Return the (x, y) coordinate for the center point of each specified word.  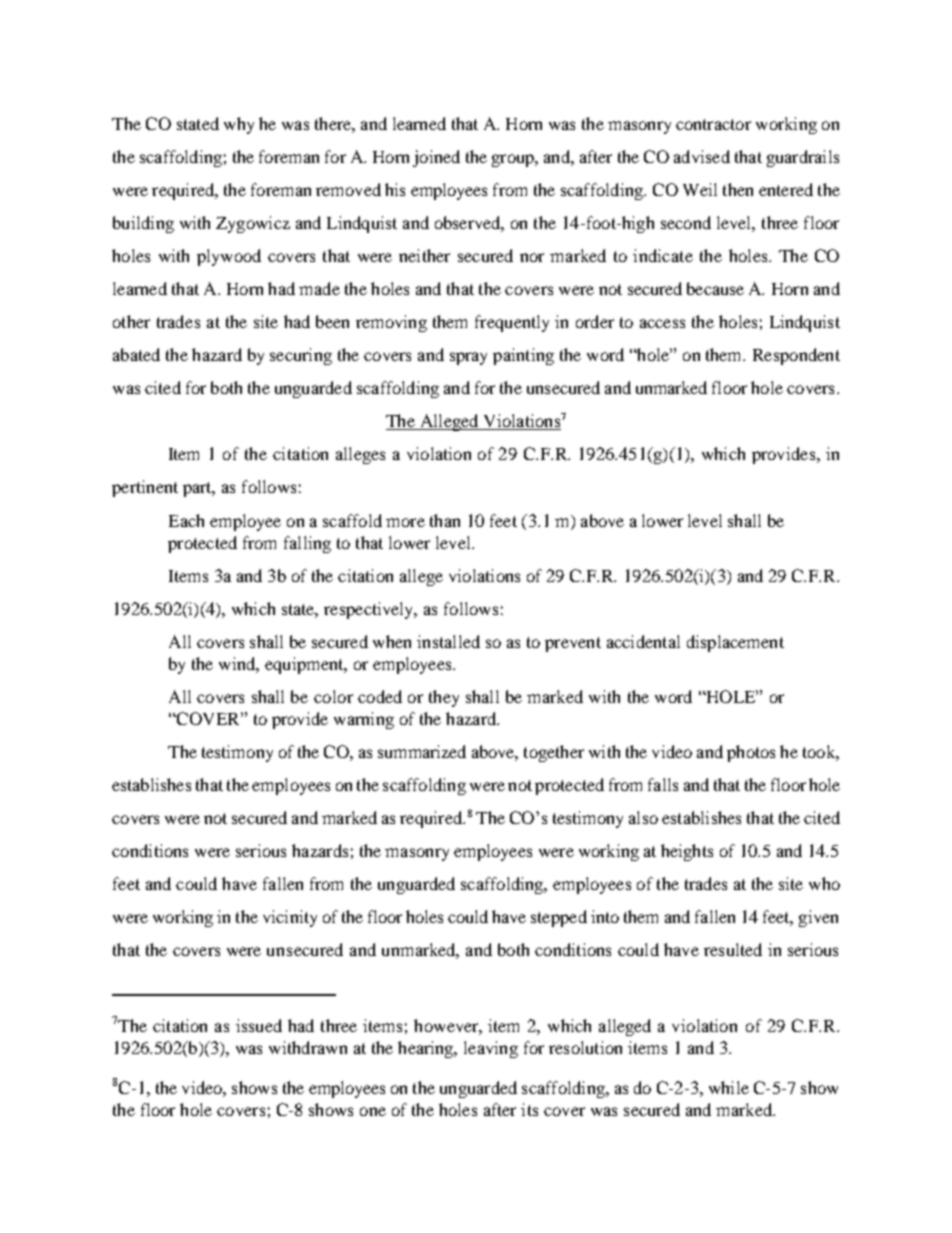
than (445, 520)
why (239, 125)
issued (259, 1025)
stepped (559, 918)
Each (186, 520)
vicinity (290, 918)
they (444, 698)
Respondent (796, 356)
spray (468, 358)
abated (136, 354)
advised (702, 156)
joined (436, 158)
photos (751, 753)
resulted (733, 949)
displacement (735, 643)
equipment (305, 665)
